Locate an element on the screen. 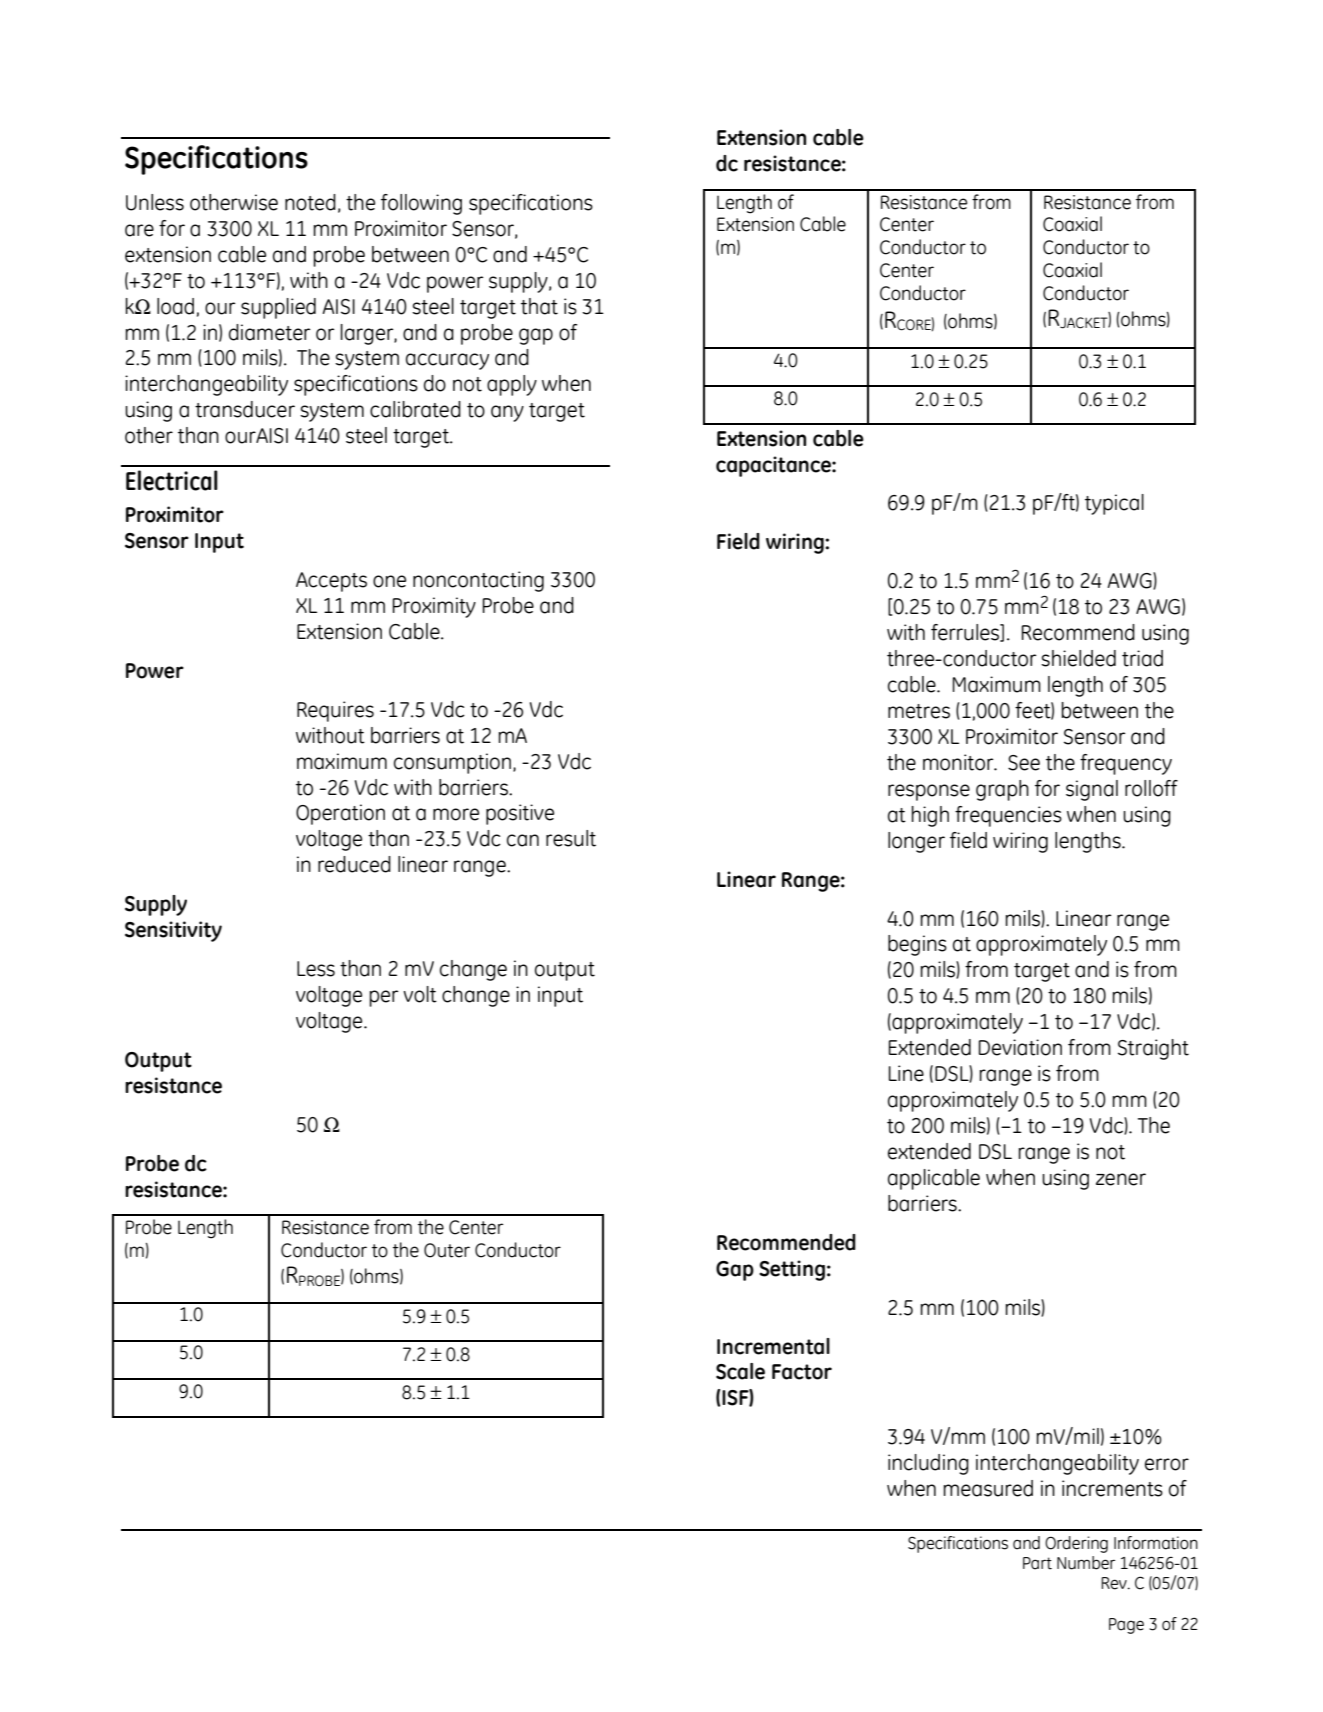  noted is located at coordinates (310, 202).
